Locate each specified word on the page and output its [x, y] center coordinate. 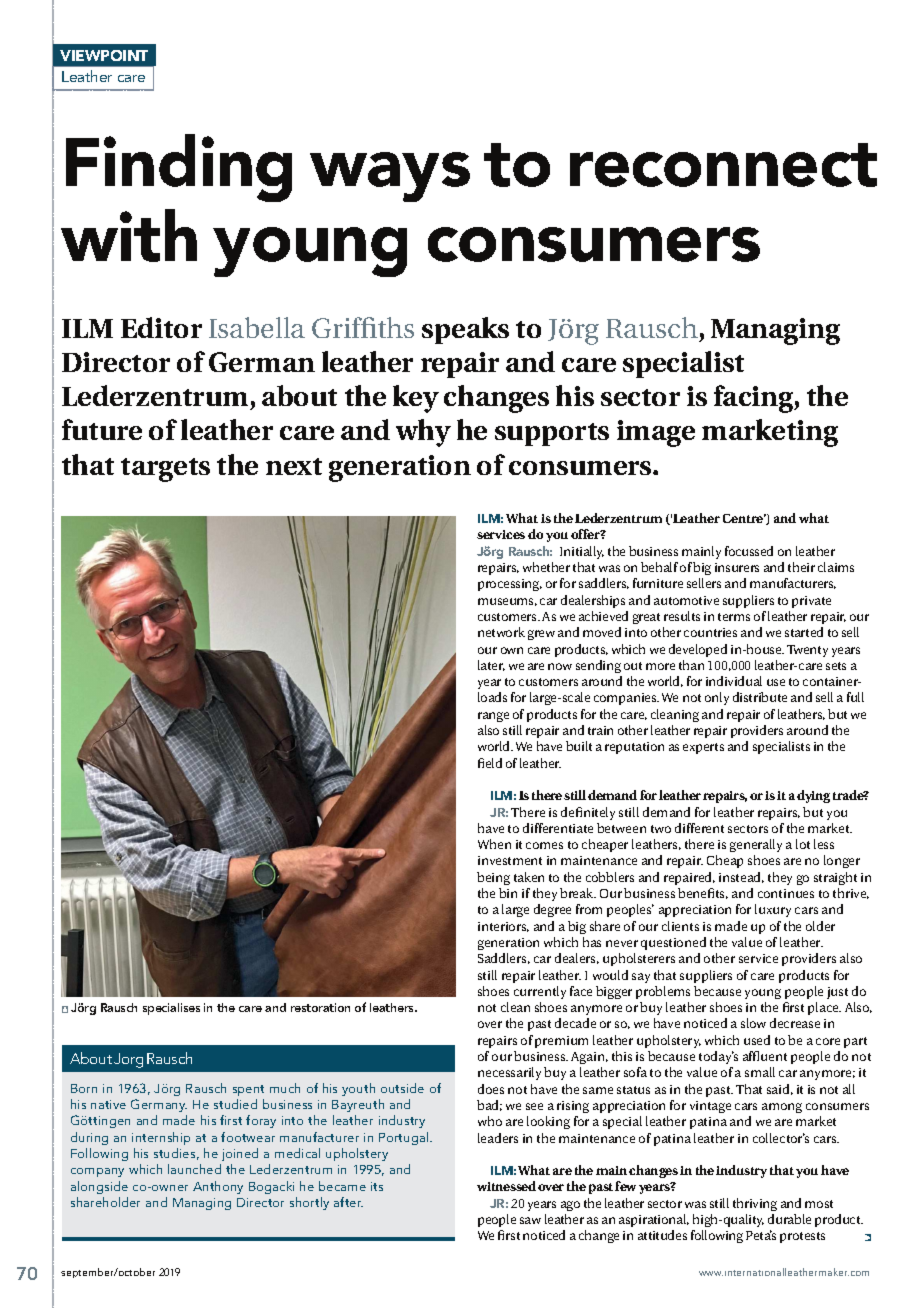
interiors [503, 927]
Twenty [807, 651]
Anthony [218, 1187]
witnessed [506, 1186]
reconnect [723, 165]
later [491, 665]
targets [165, 470]
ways [390, 177]
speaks [465, 330]
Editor [161, 327]
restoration [320, 1007]
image [656, 433]
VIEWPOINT [104, 55]
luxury [773, 910]
